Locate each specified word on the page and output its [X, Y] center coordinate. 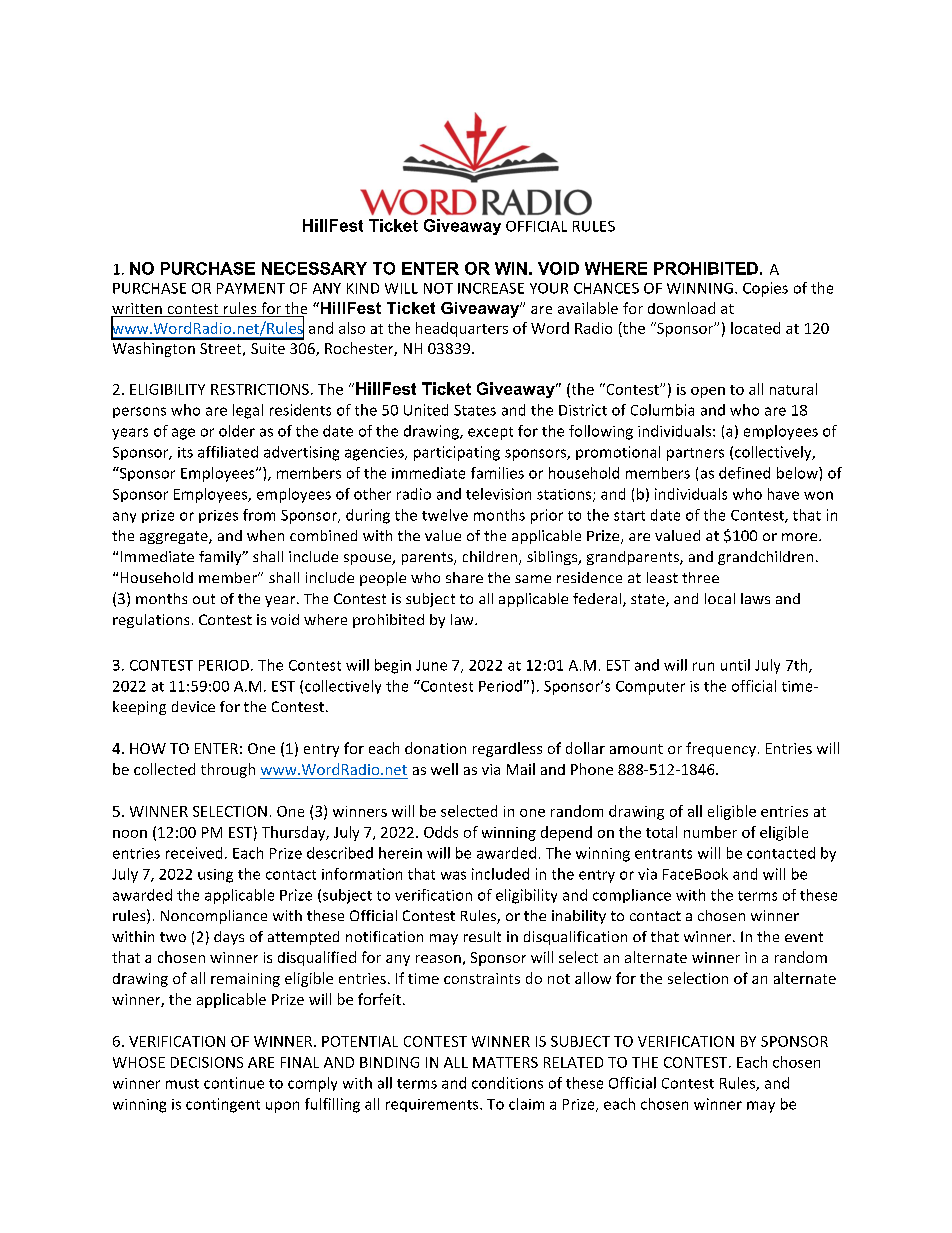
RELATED [573, 1062]
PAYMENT [251, 288]
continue [234, 1083]
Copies [765, 289]
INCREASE [491, 288]
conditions [507, 1083]
